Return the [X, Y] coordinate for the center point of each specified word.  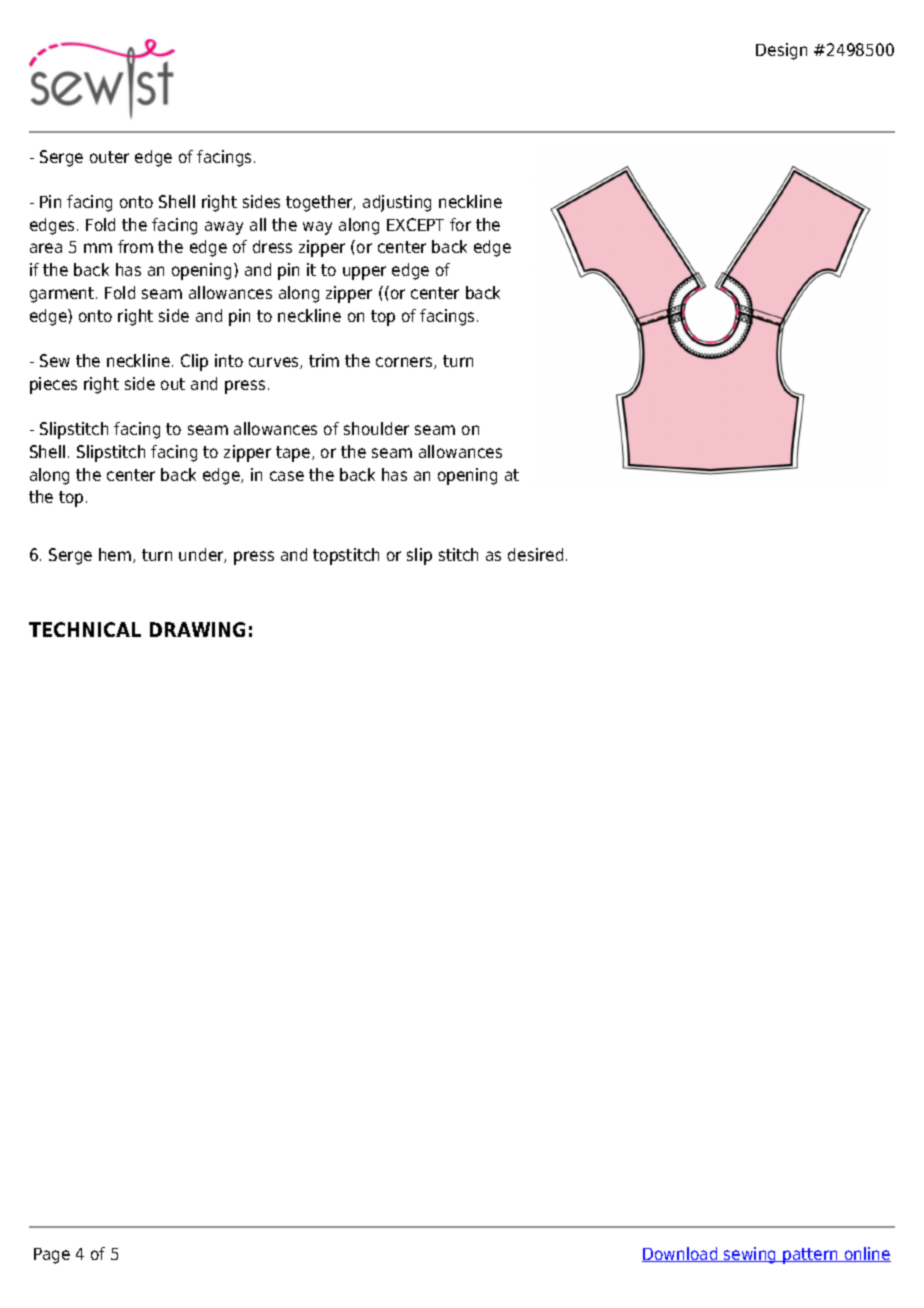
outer [109, 157]
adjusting [397, 203]
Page [52, 1256]
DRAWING [197, 629]
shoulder [376, 428]
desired [535, 554]
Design [781, 51]
